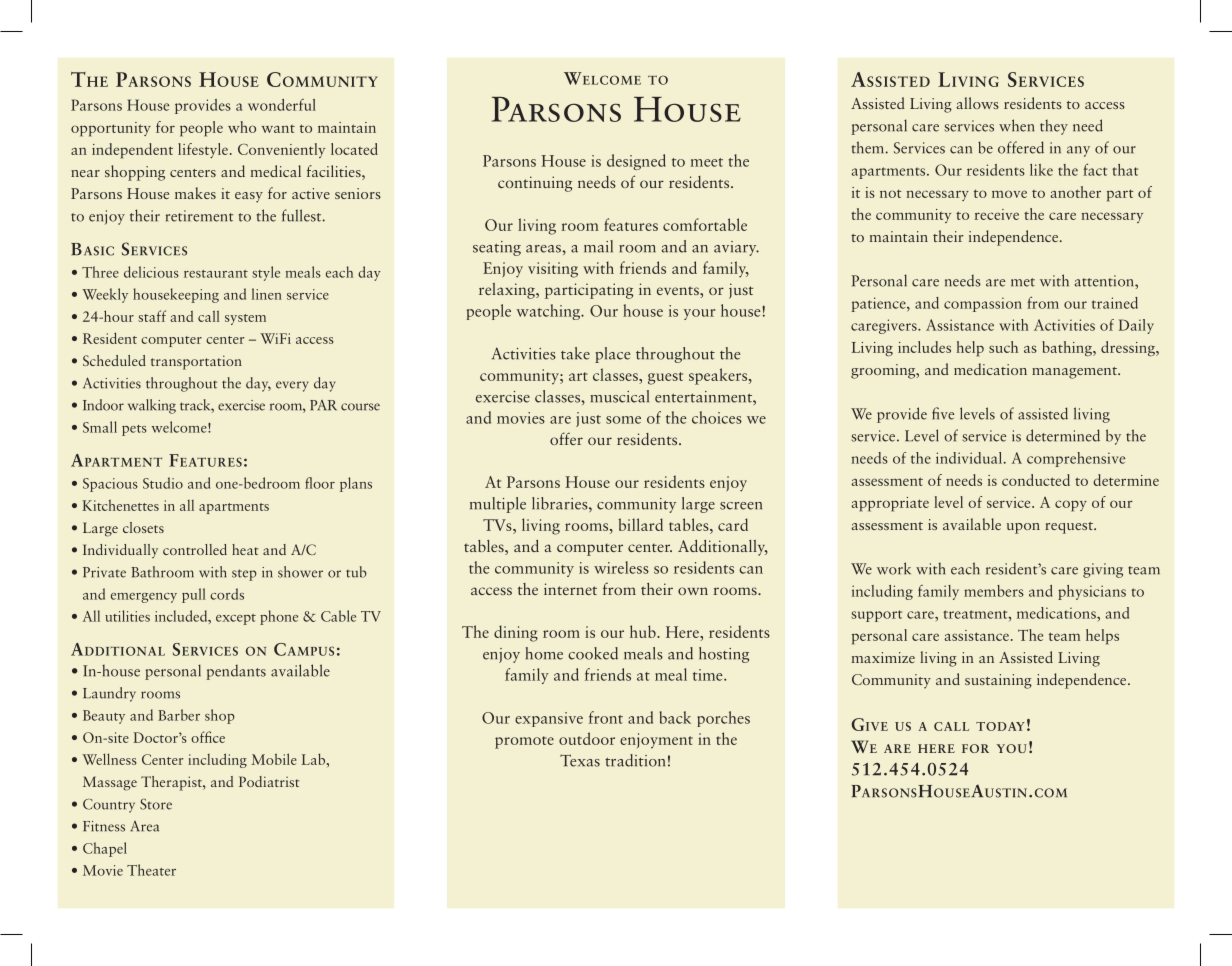 This page has height=966, width=1232. What do you see at coordinates (1036, 480) in the page?
I see `conducted` at bounding box center [1036, 480].
